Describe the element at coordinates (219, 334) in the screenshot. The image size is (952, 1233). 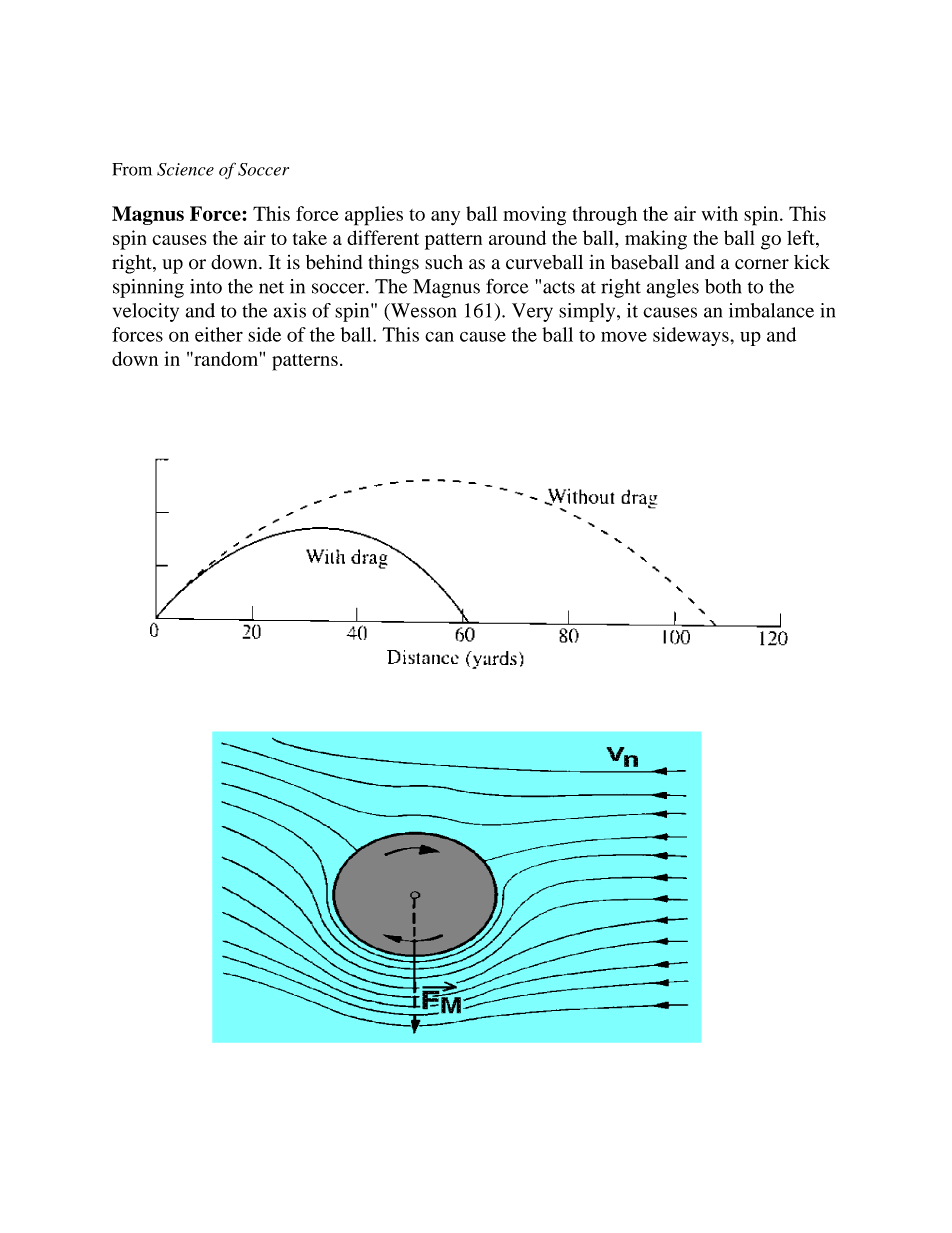
I see `either` at that location.
